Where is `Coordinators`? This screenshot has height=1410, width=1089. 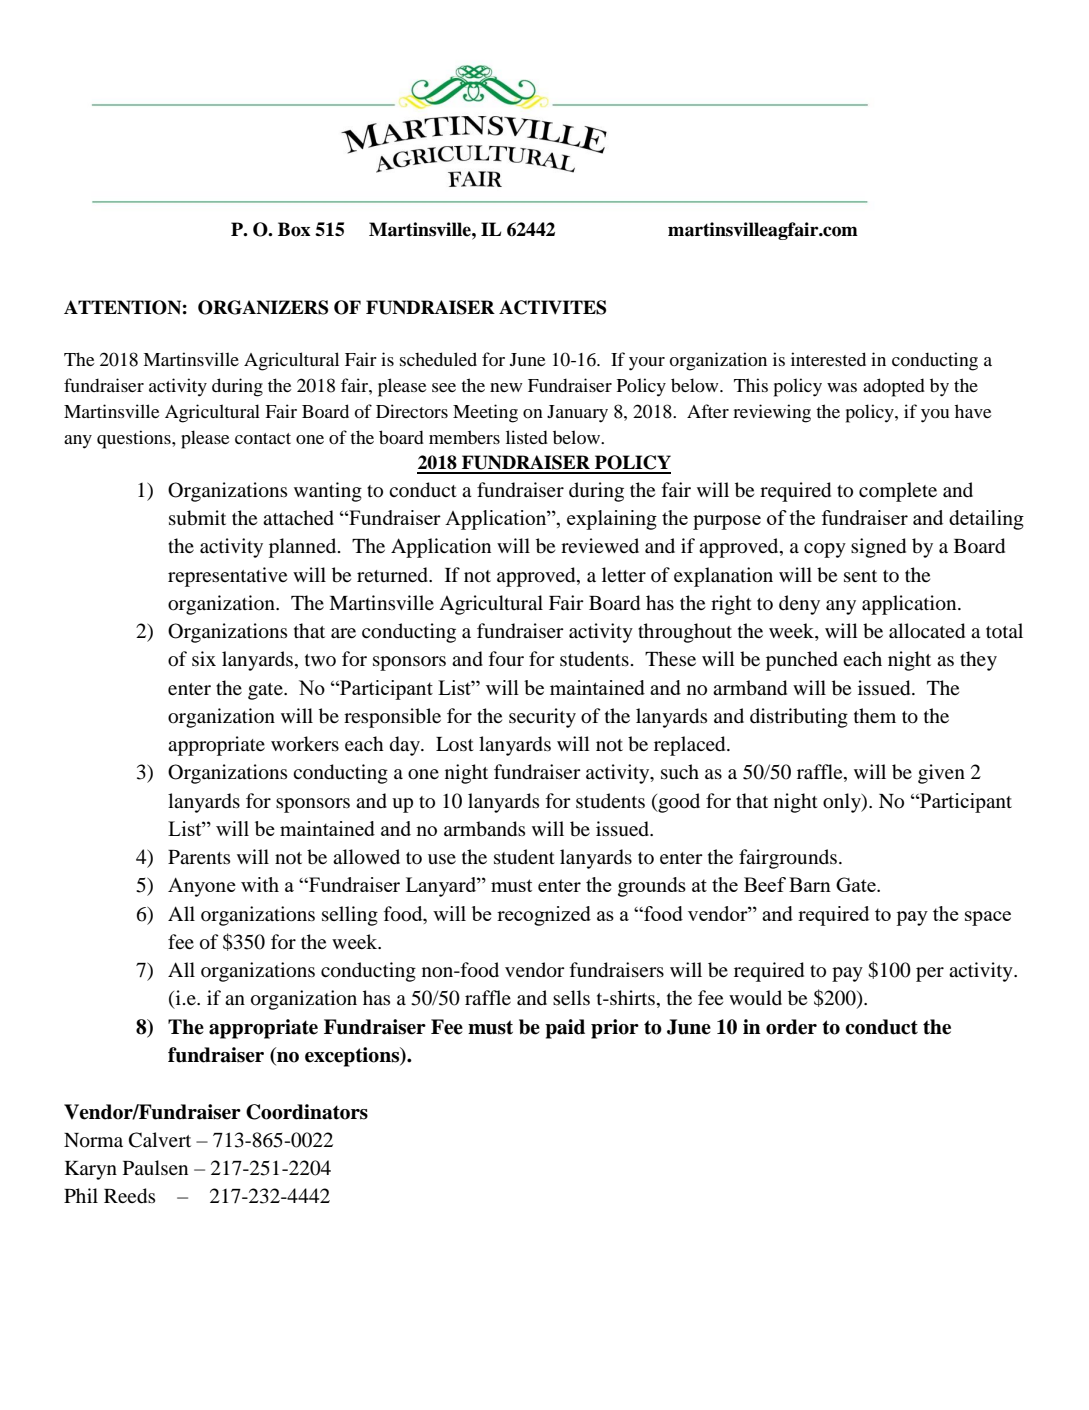 Coordinators is located at coordinates (307, 1112).
